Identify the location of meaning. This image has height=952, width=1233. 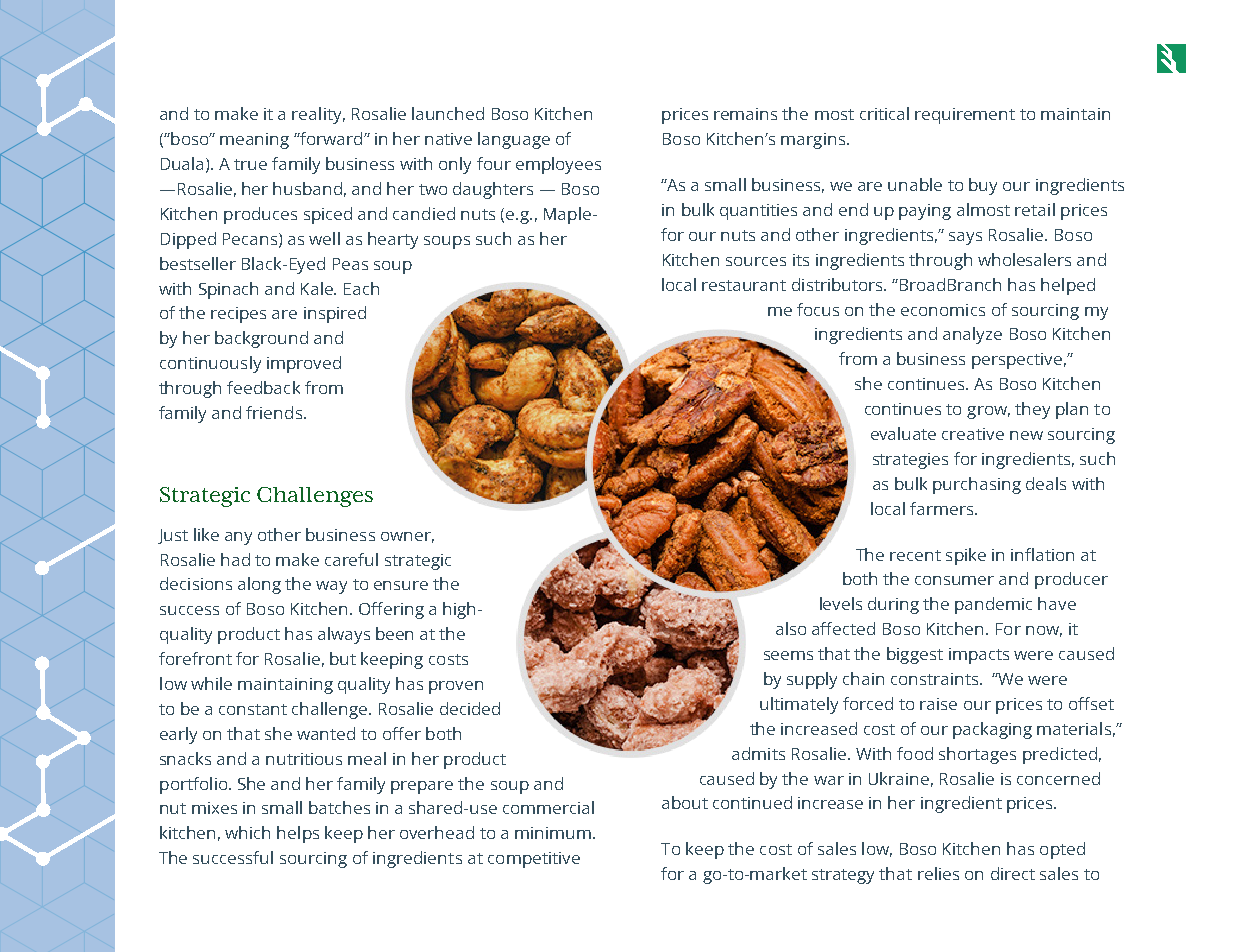
(254, 141).
